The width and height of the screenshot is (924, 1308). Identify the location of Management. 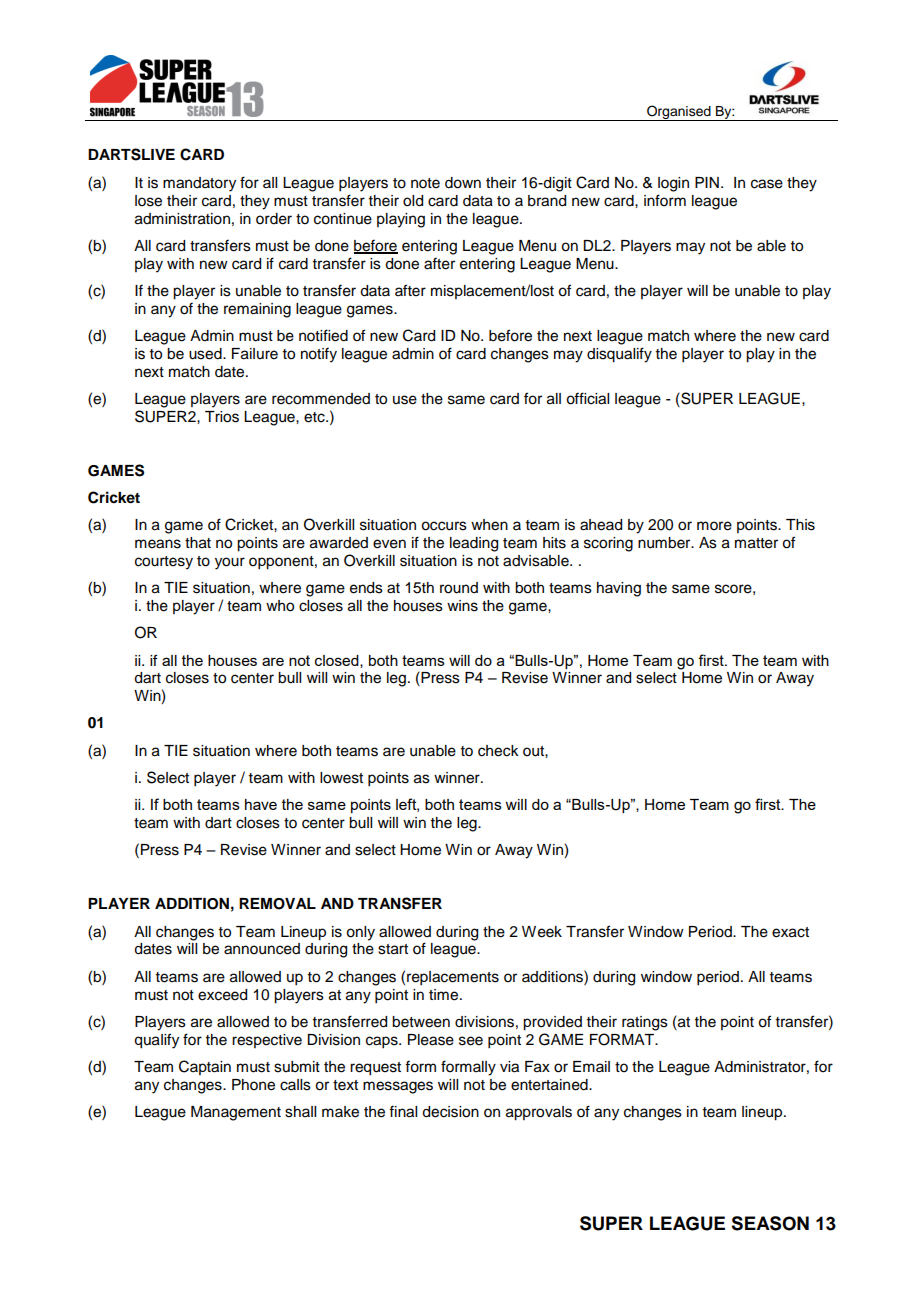
(236, 1113).
